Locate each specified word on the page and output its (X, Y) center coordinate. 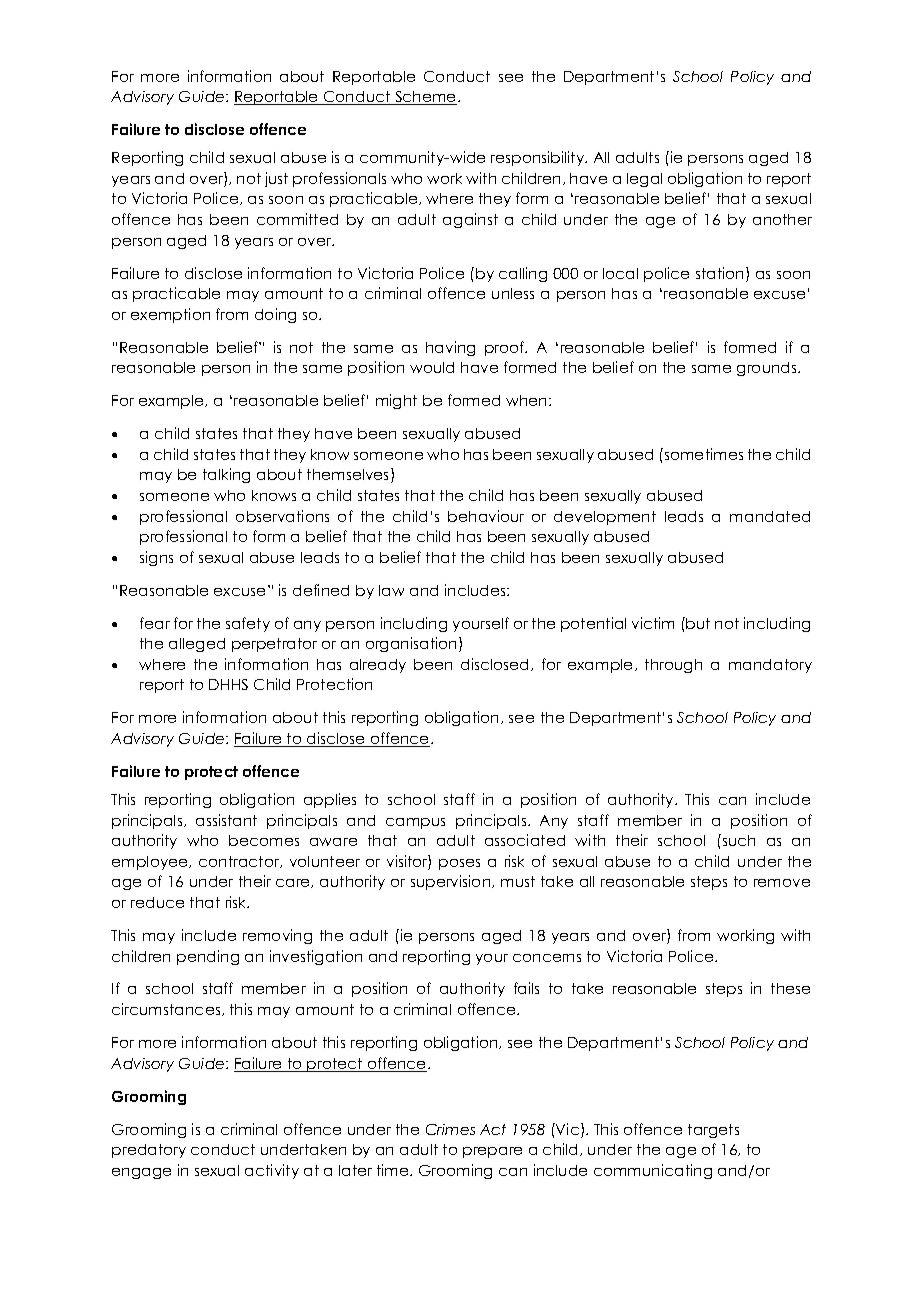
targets (713, 1131)
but (697, 623)
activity (272, 1171)
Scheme (426, 98)
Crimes (450, 1129)
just (276, 179)
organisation (411, 644)
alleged (197, 645)
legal (644, 180)
